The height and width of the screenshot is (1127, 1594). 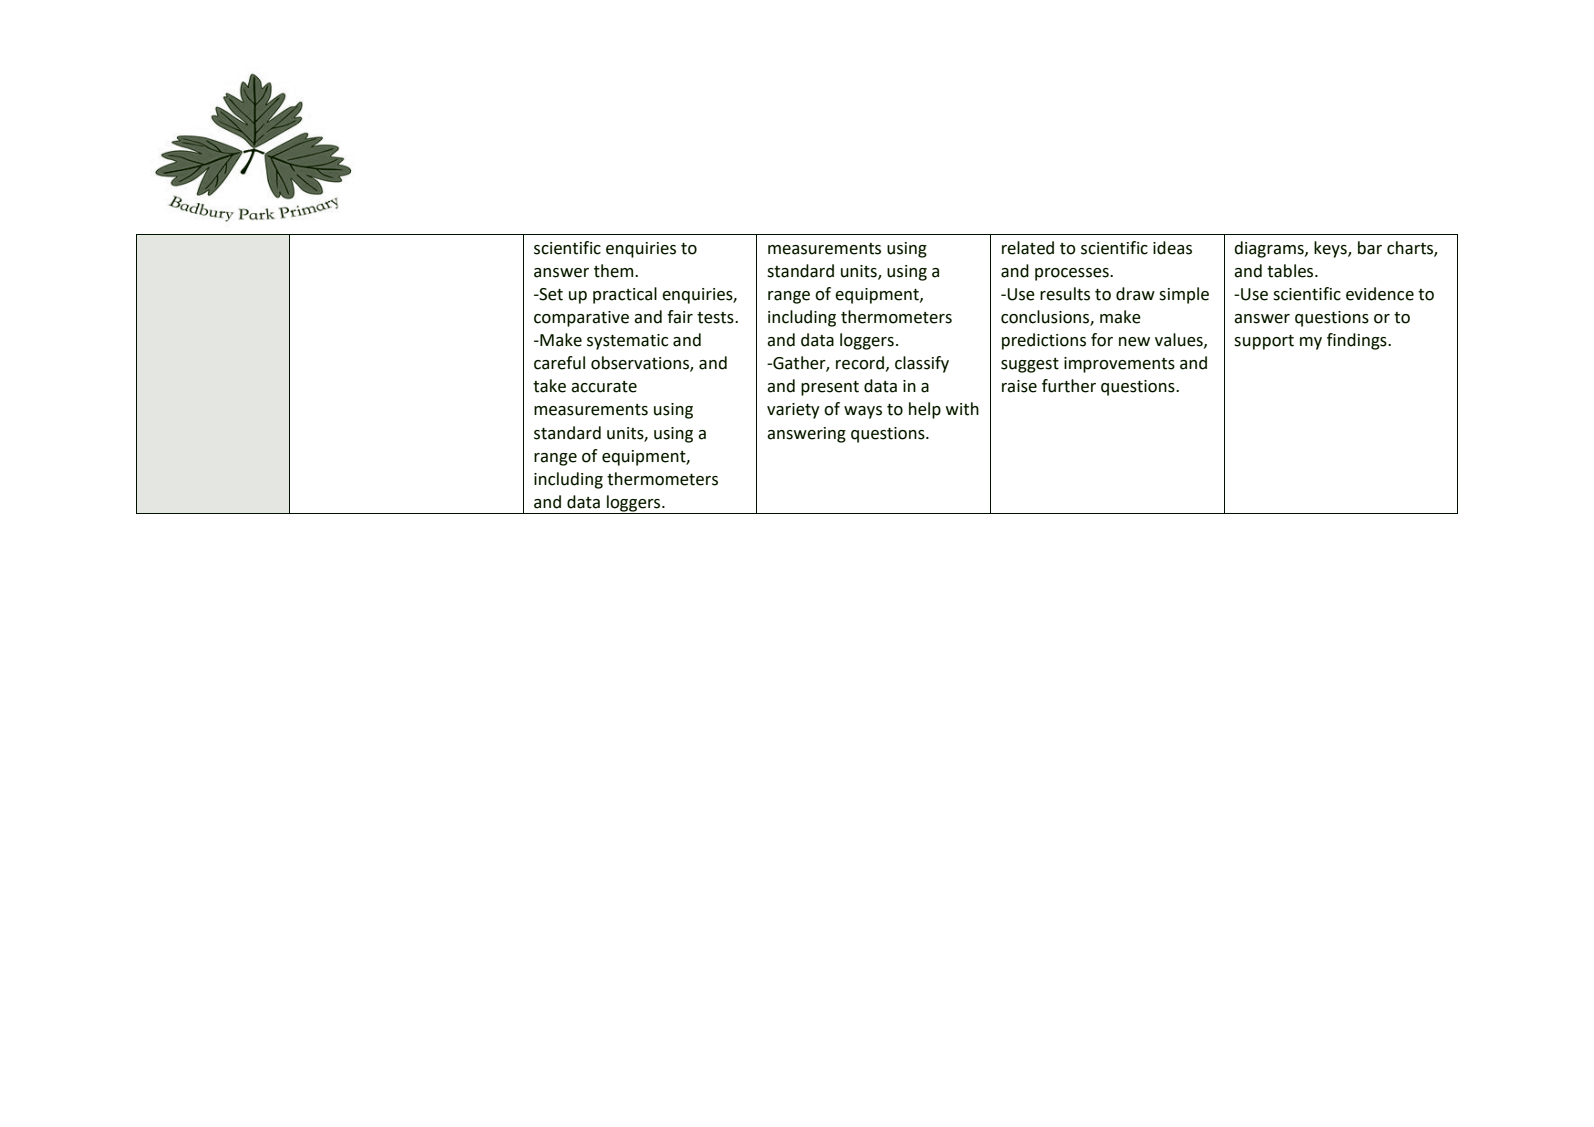 I want to click on classify, so click(x=922, y=364).
